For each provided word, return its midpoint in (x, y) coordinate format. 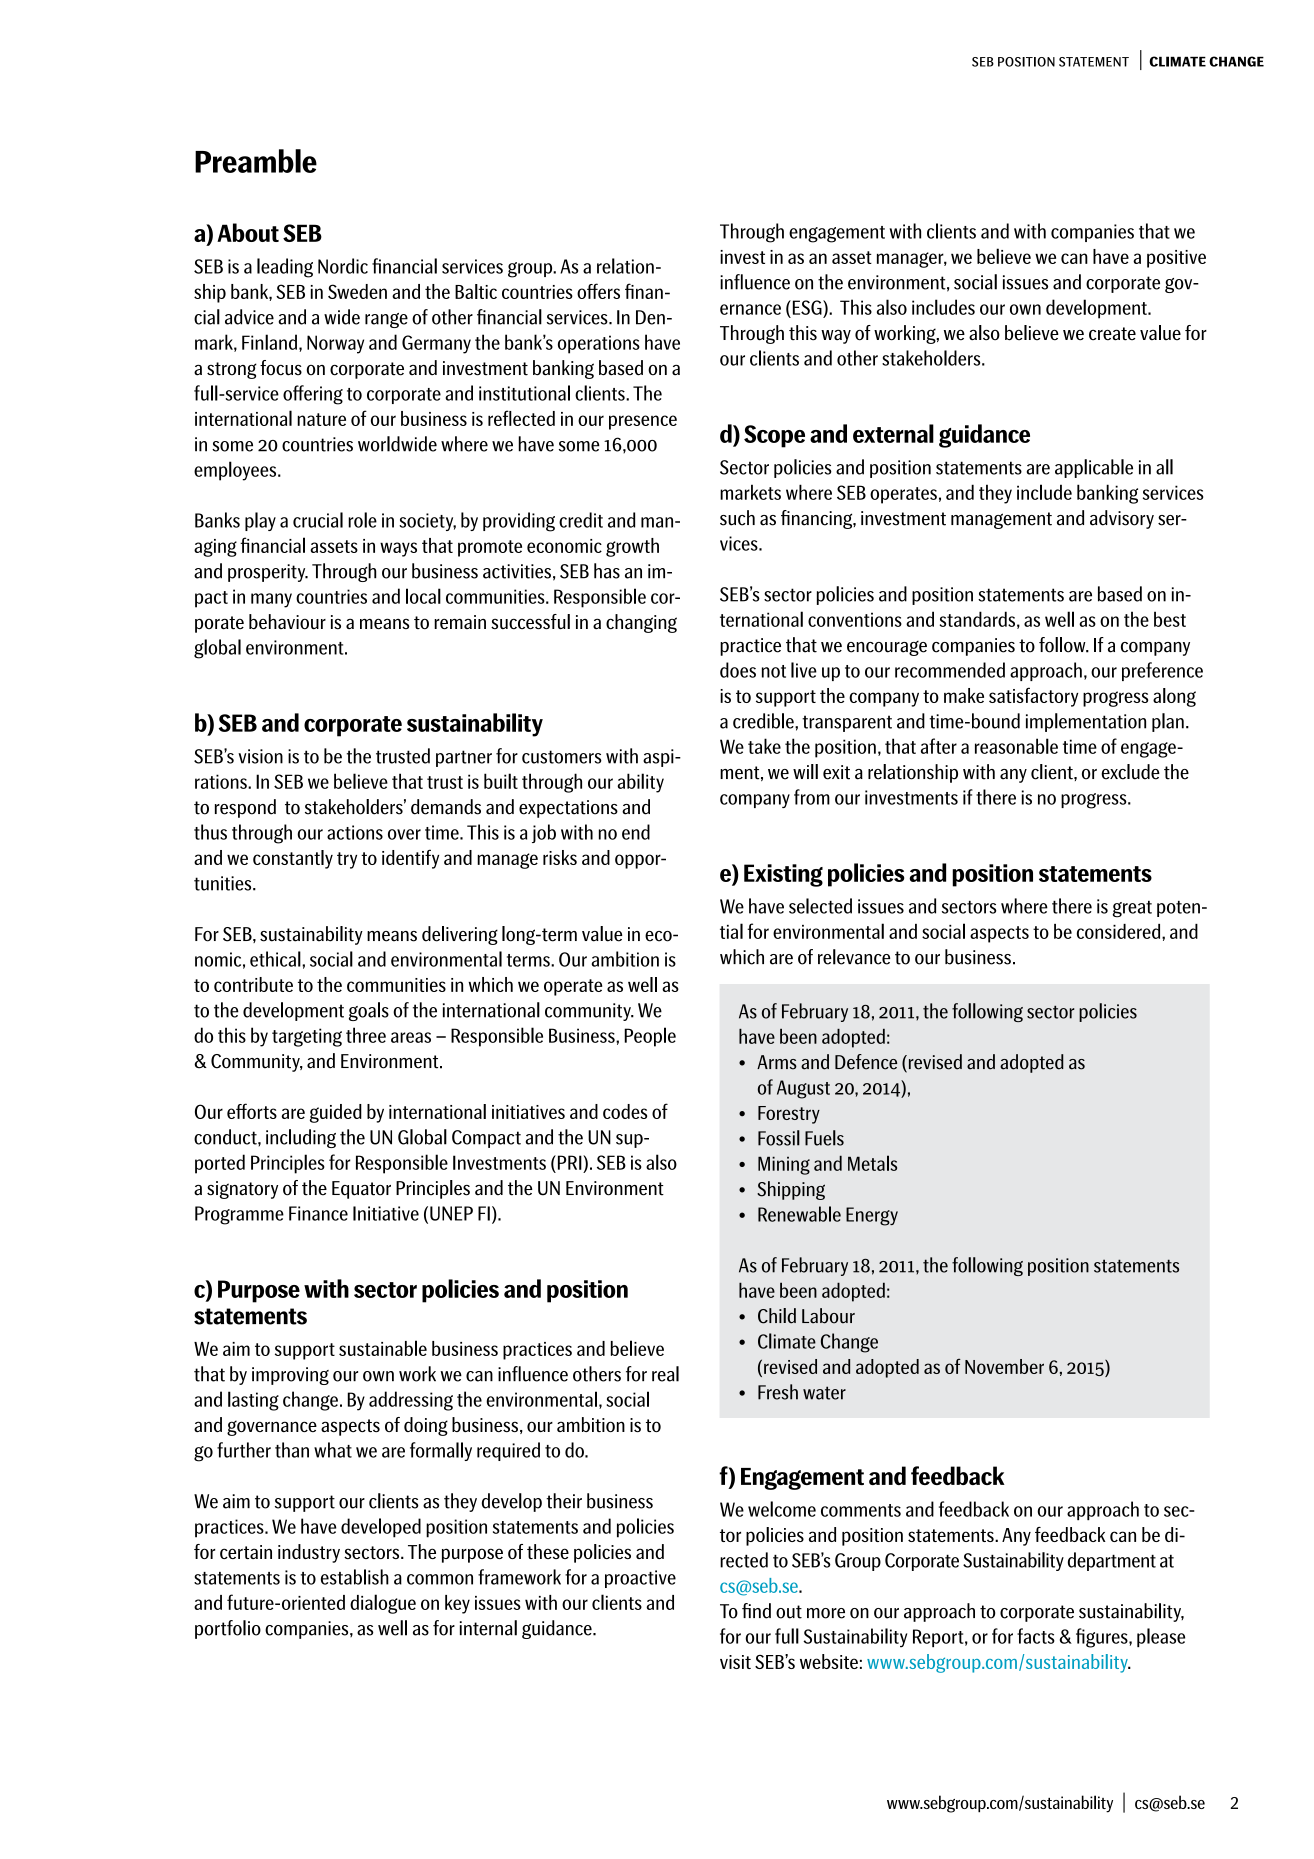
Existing (783, 875)
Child (777, 1316)
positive (1176, 259)
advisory (1122, 519)
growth (632, 547)
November (1004, 1366)
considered (1120, 931)
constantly (293, 859)
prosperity (268, 573)
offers (598, 291)
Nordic (343, 266)
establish (355, 1577)
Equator (361, 1190)
